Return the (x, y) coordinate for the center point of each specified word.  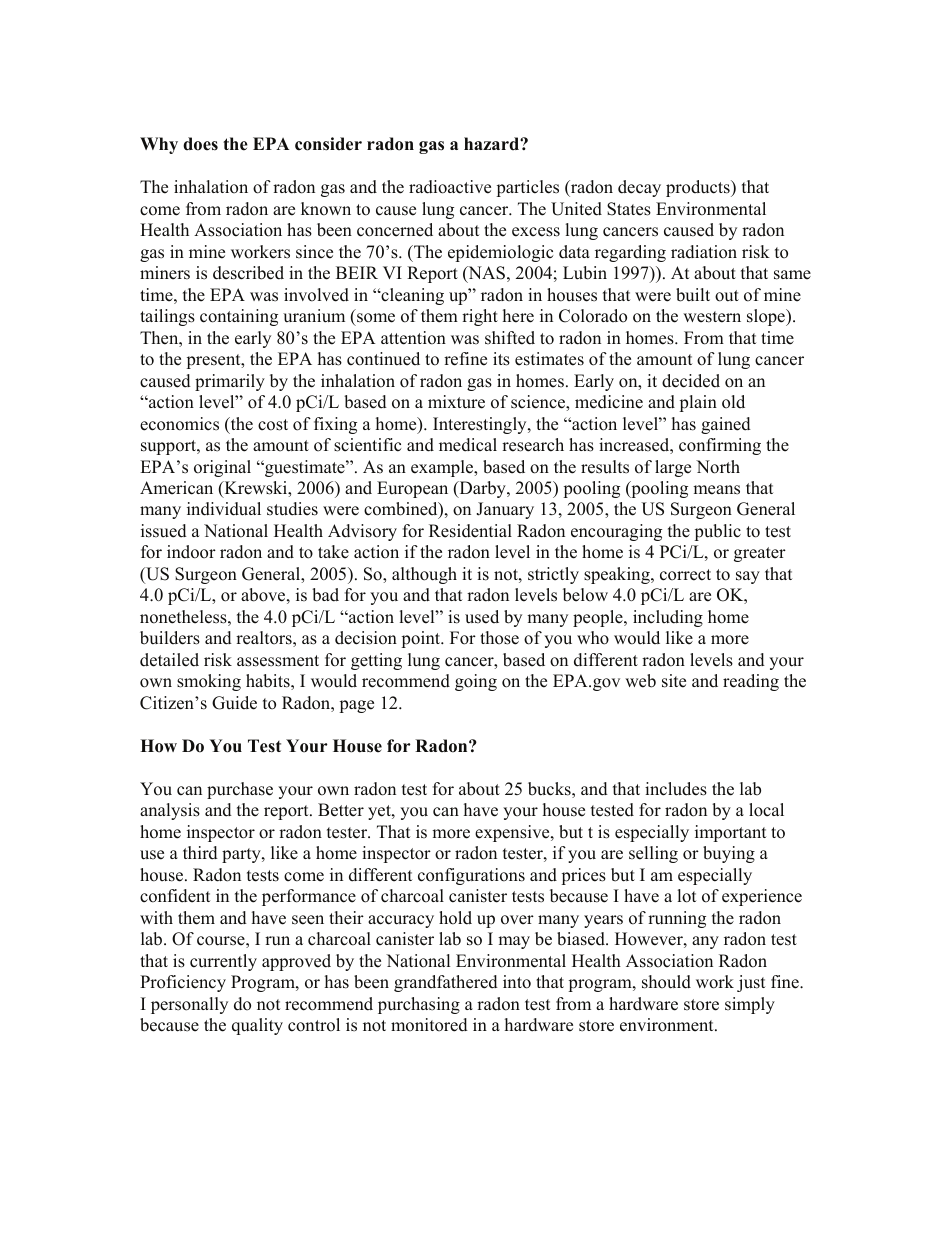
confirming (720, 446)
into (517, 982)
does (200, 144)
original (222, 468)
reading (751, 682)
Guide (234, 703)
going (476, 682)
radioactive (450, 187)
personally (189, 1005)
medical (468, 445)
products (699, 188)
